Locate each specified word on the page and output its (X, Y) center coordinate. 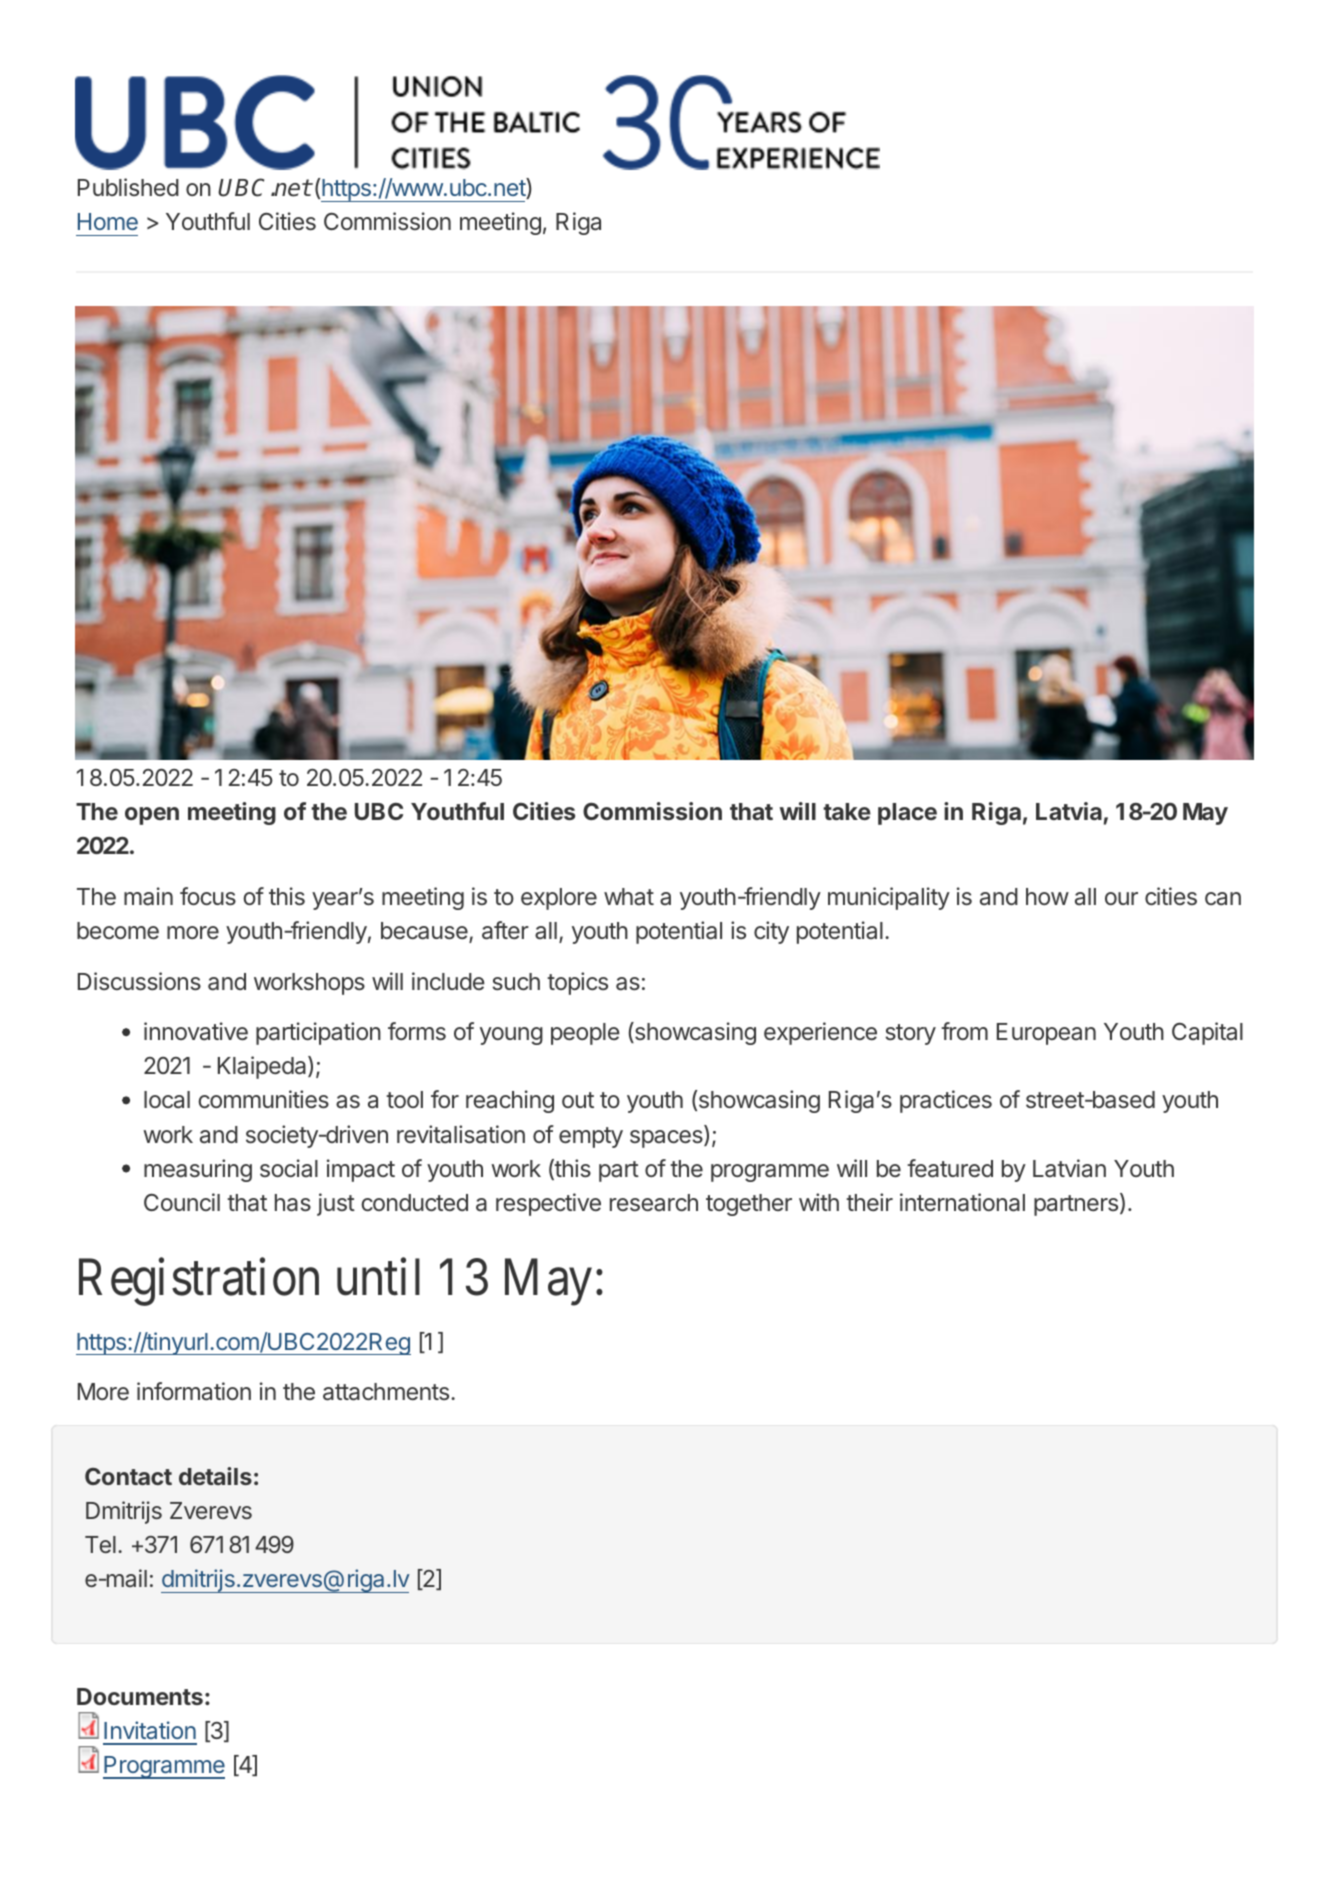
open (152, 816)
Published (128, 187)
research (654, 1202)
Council (182, 1202)
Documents (140, 1696)
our (1121, 898)
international (962, 1202)
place (907, 814)
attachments (386, 1392)
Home (108, 221)
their (869, 1202)
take (847, 811)
